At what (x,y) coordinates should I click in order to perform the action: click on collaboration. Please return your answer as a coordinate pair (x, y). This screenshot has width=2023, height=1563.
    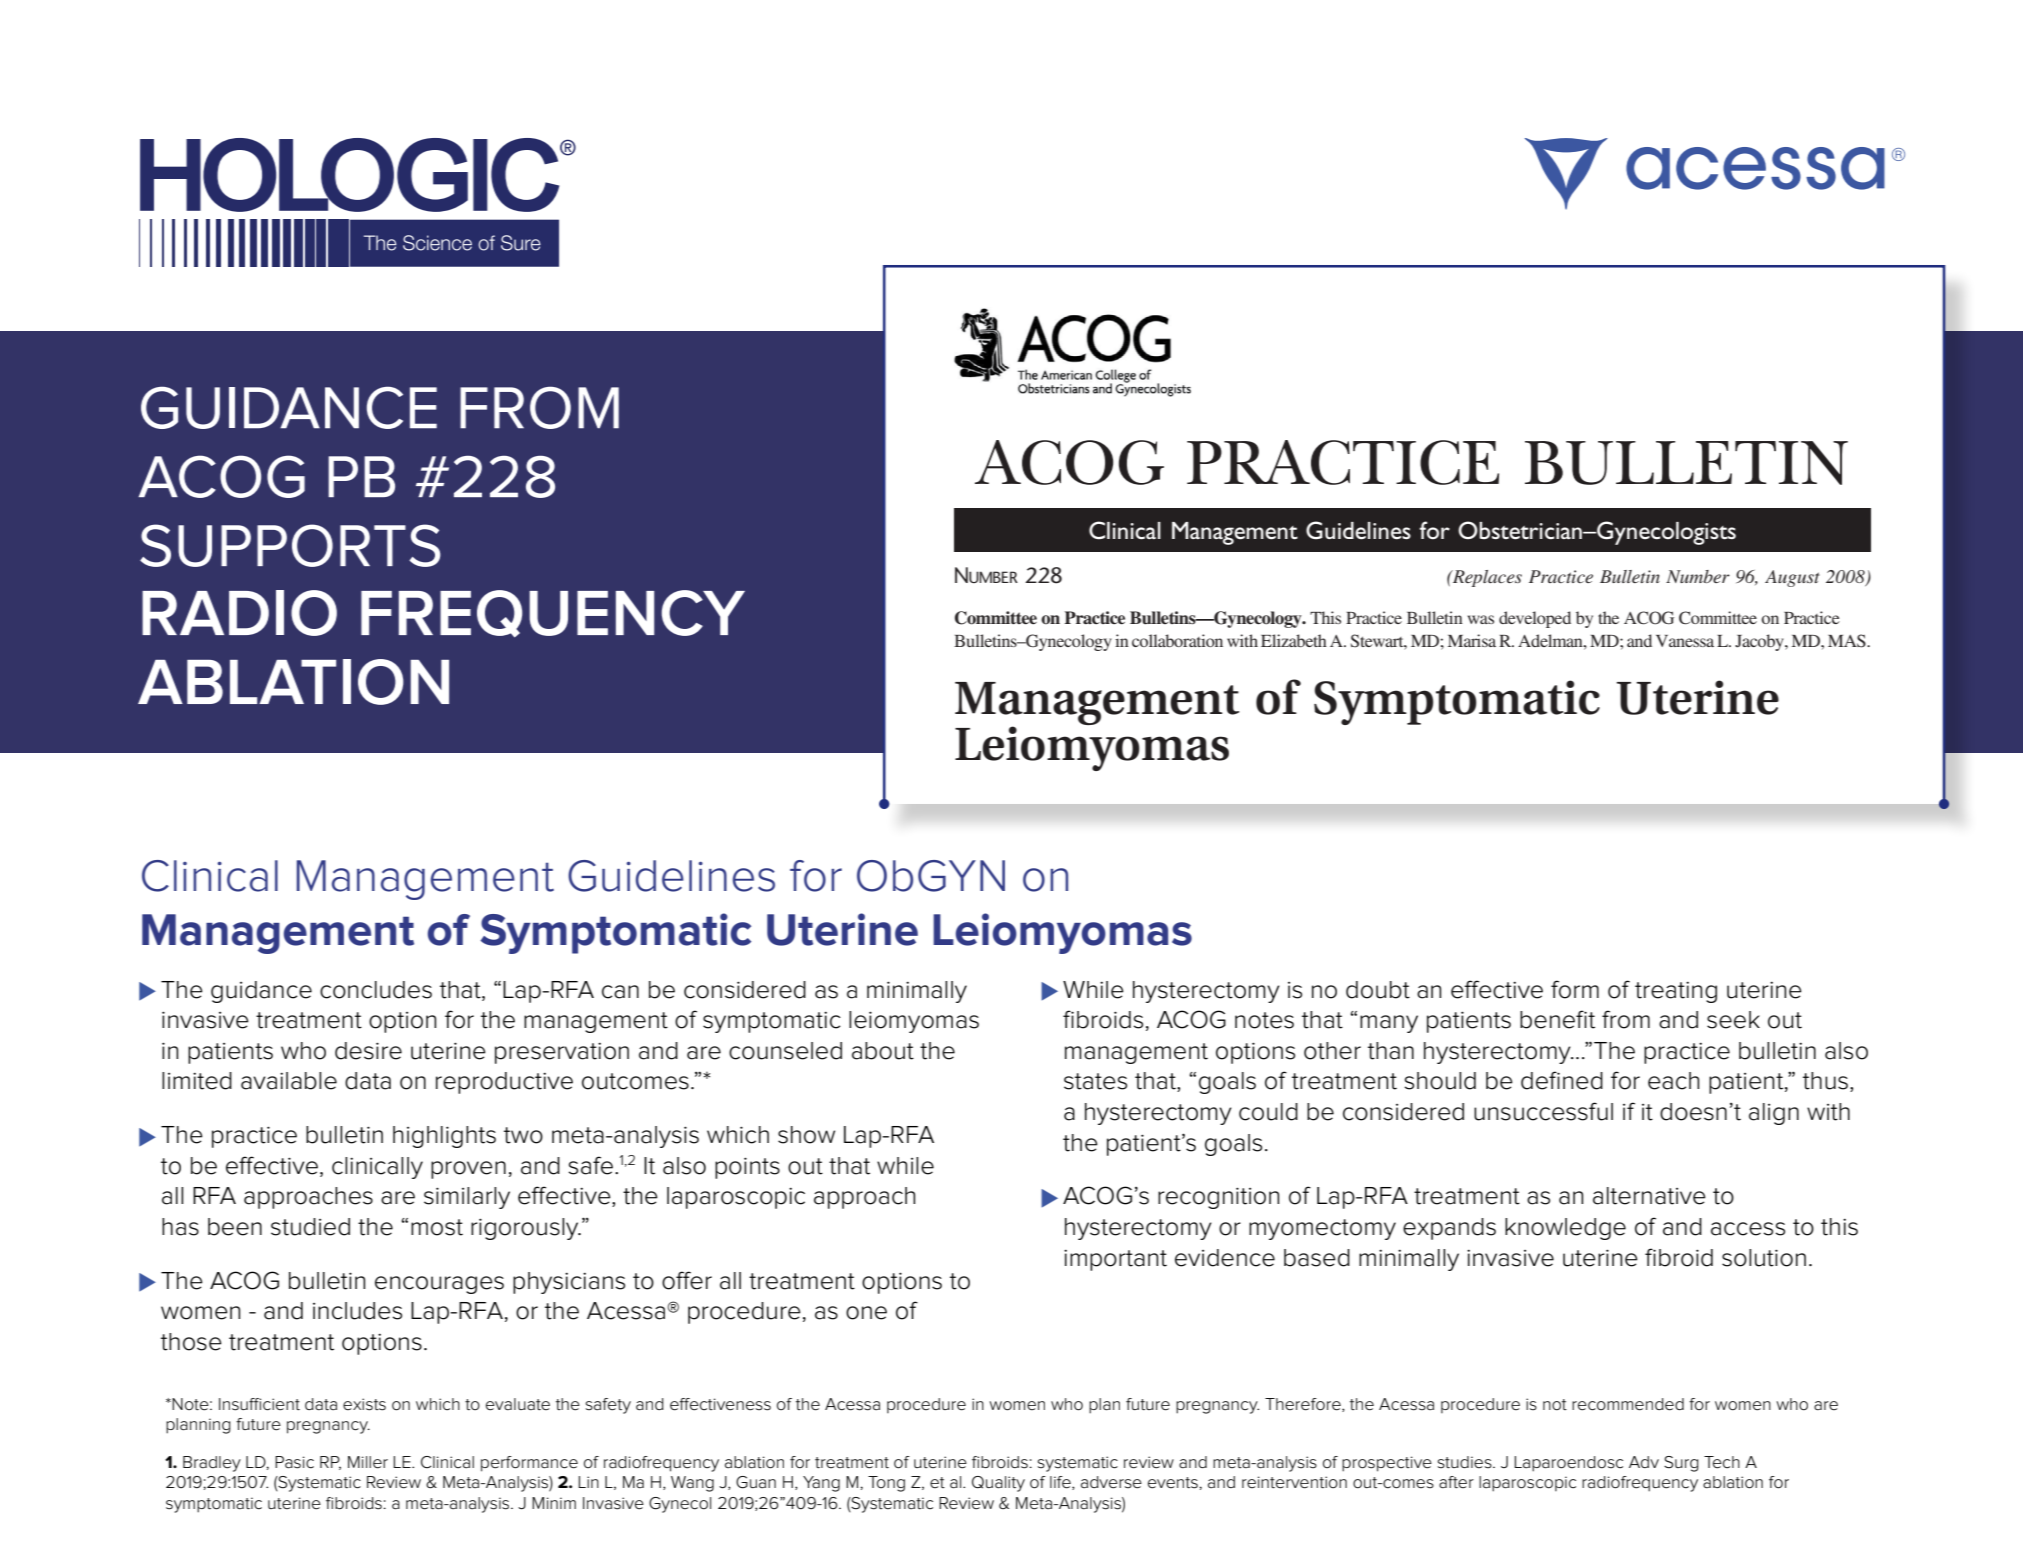
    Looking at the image, I should click on (1177, 640).
